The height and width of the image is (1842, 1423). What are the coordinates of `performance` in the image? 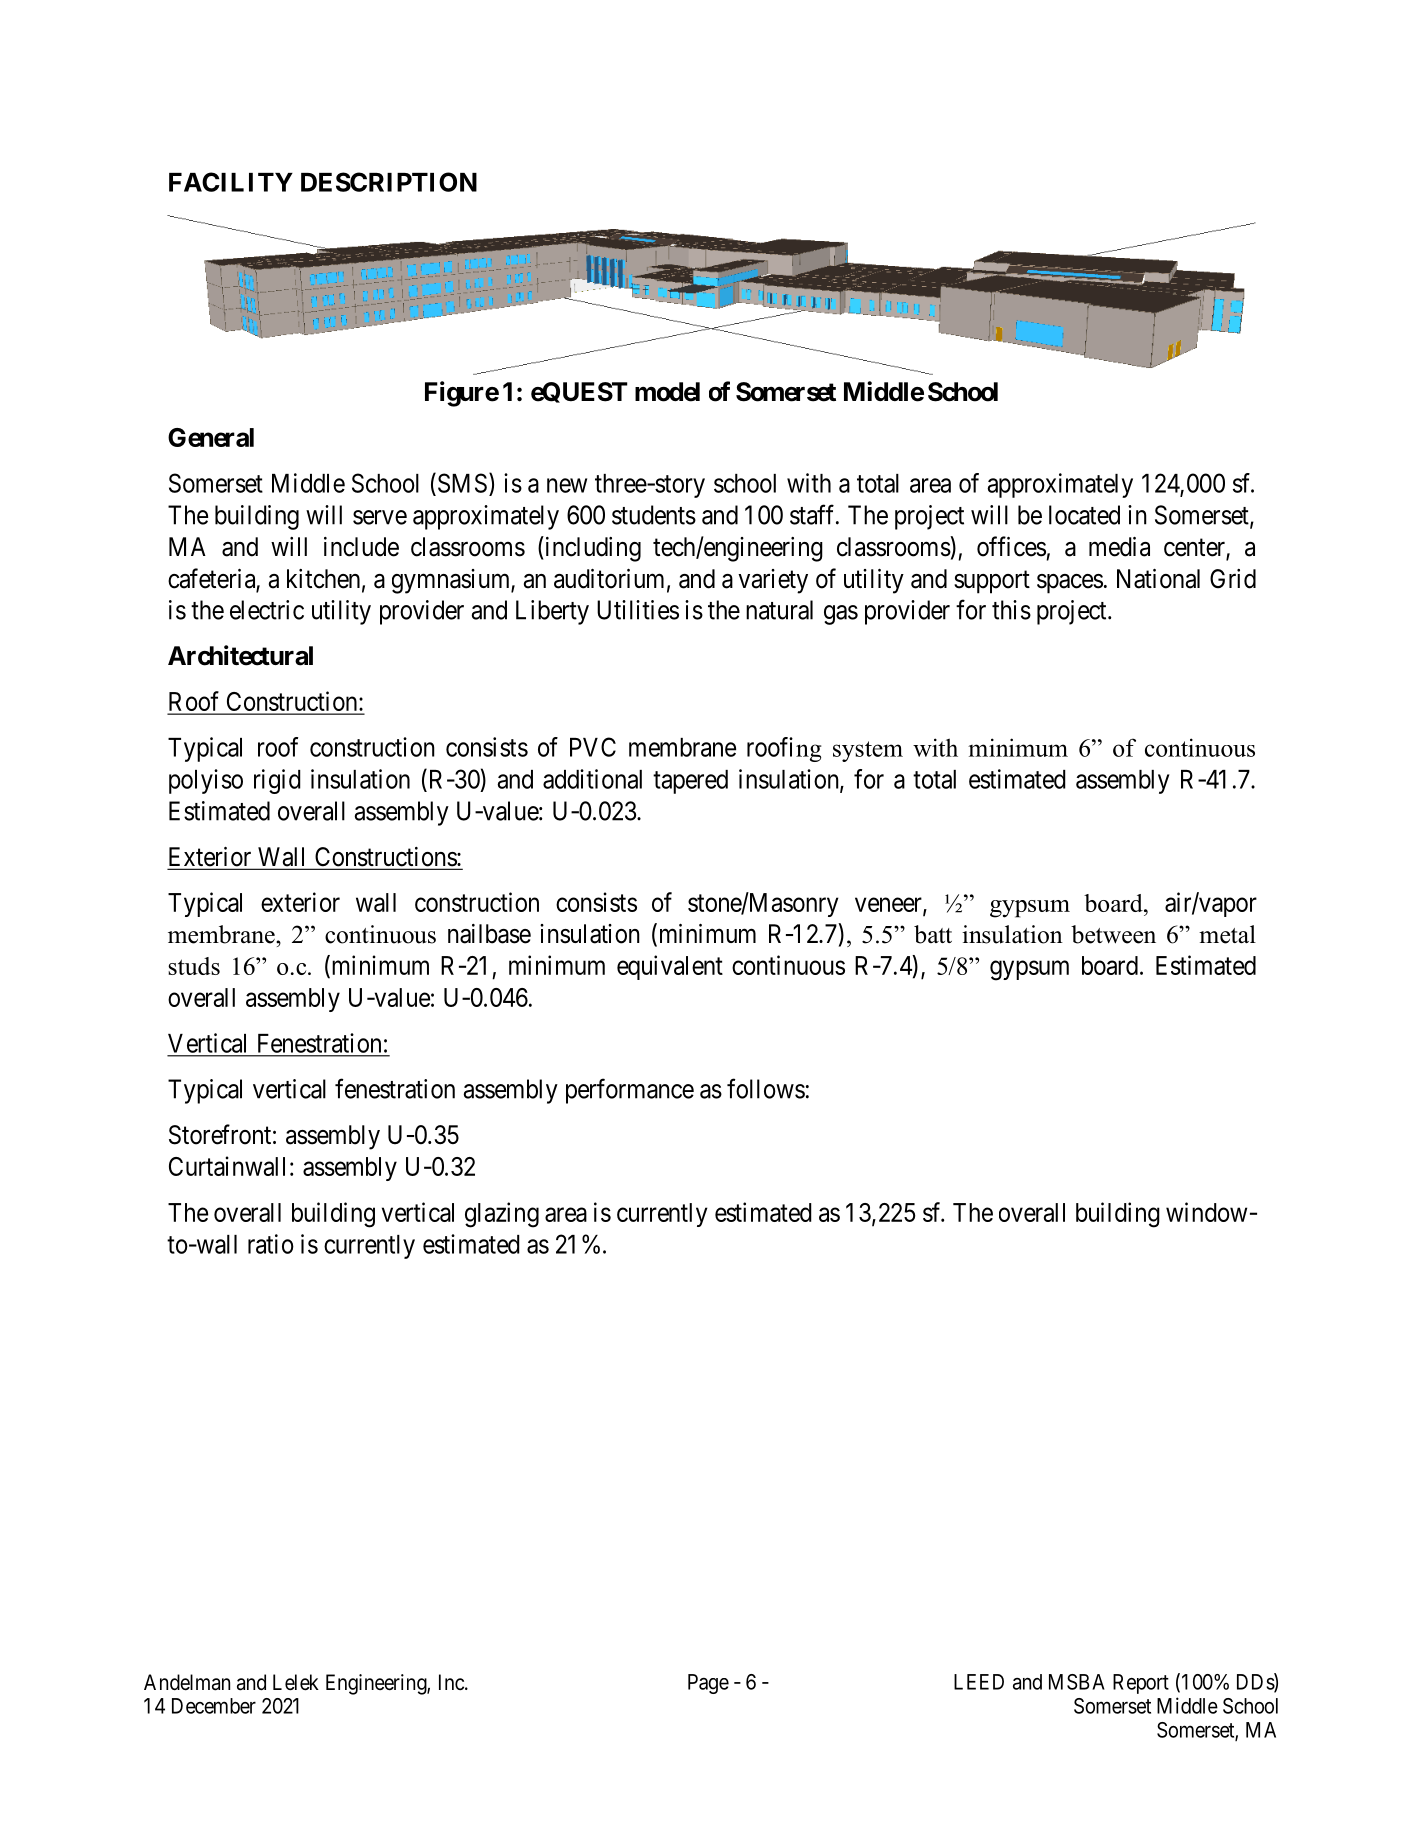 It's located at (630, 1091).
